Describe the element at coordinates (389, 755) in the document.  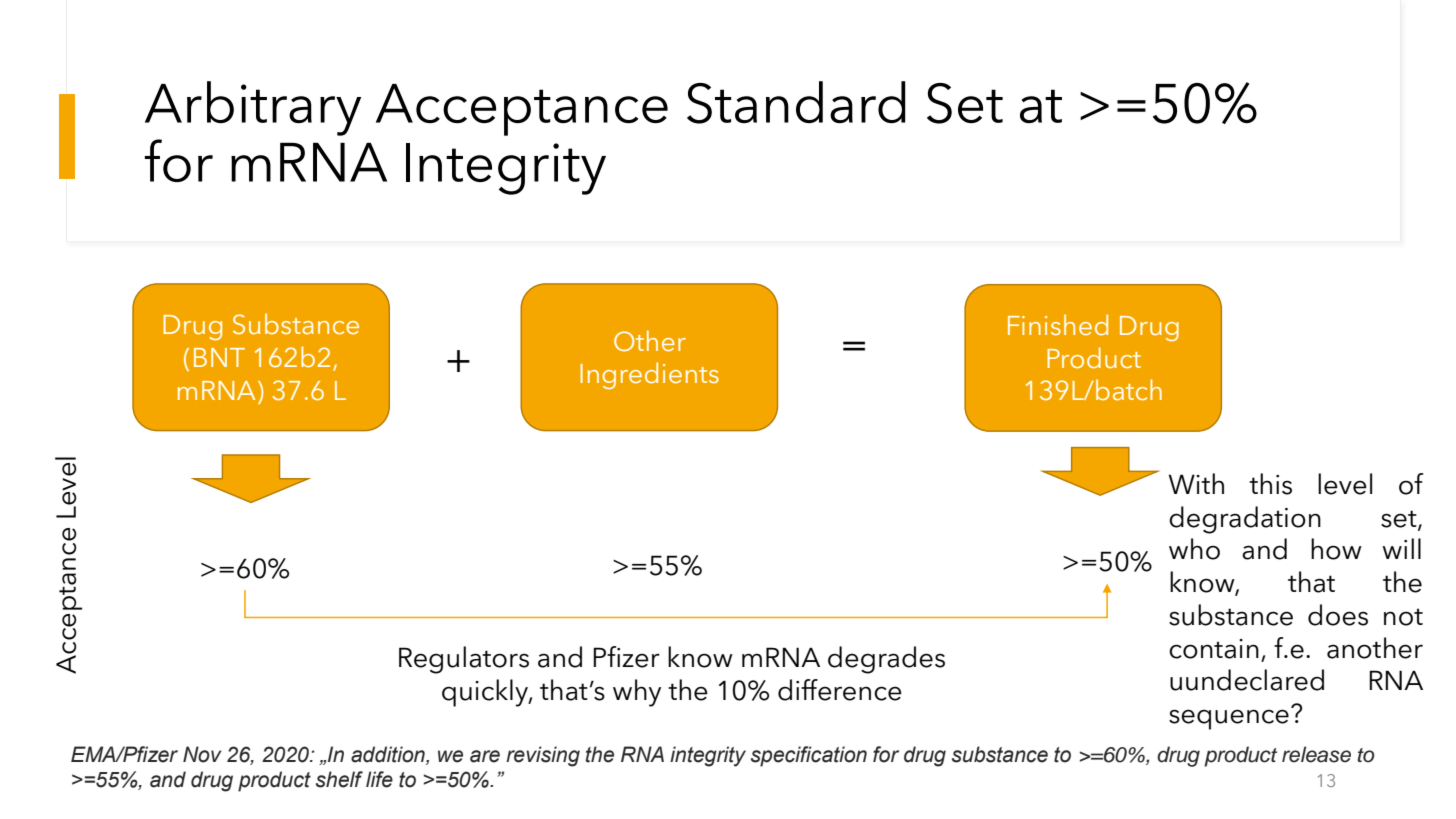
I see `addition` at that location.
